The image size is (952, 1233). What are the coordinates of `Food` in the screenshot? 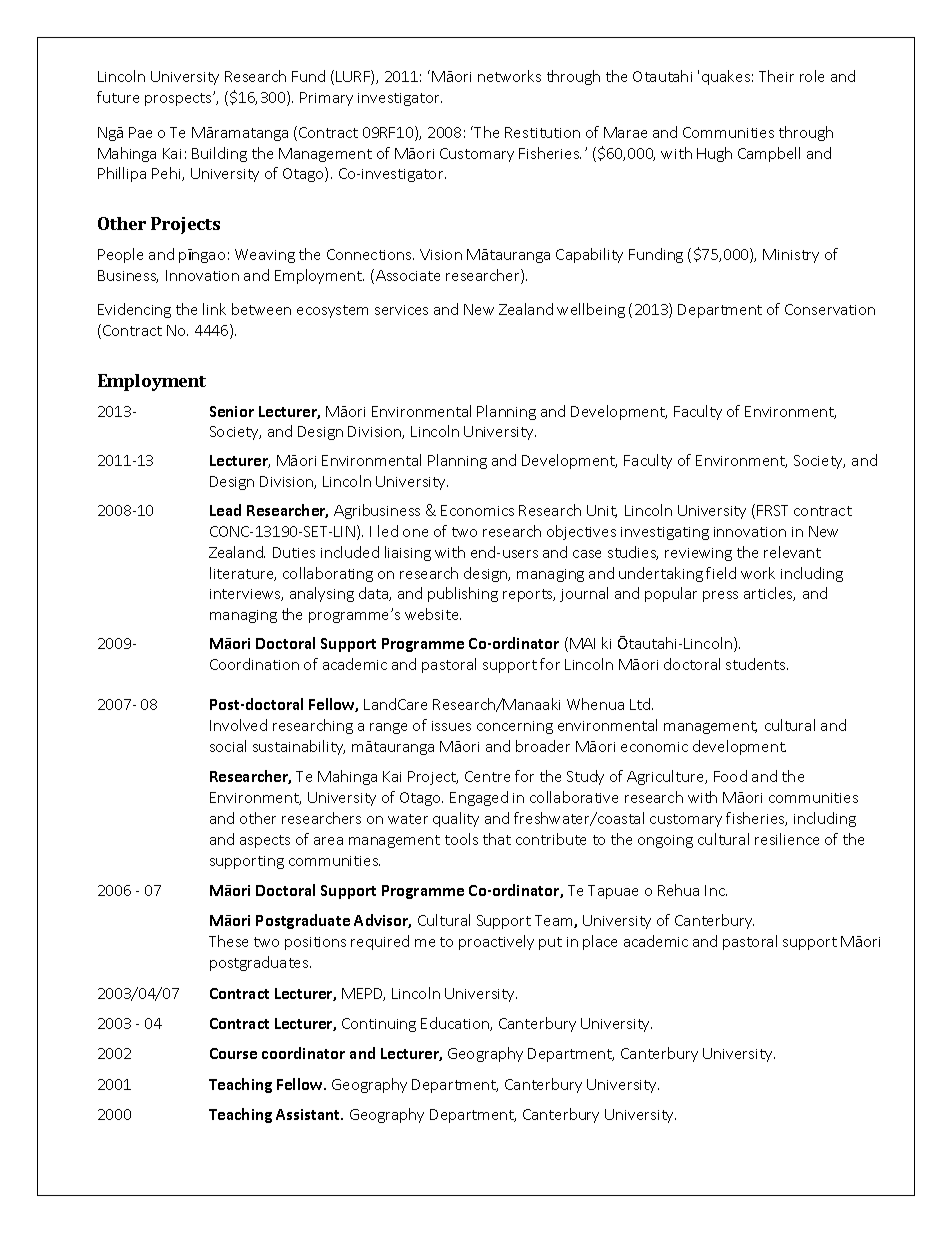 It's located at (730, 776).
